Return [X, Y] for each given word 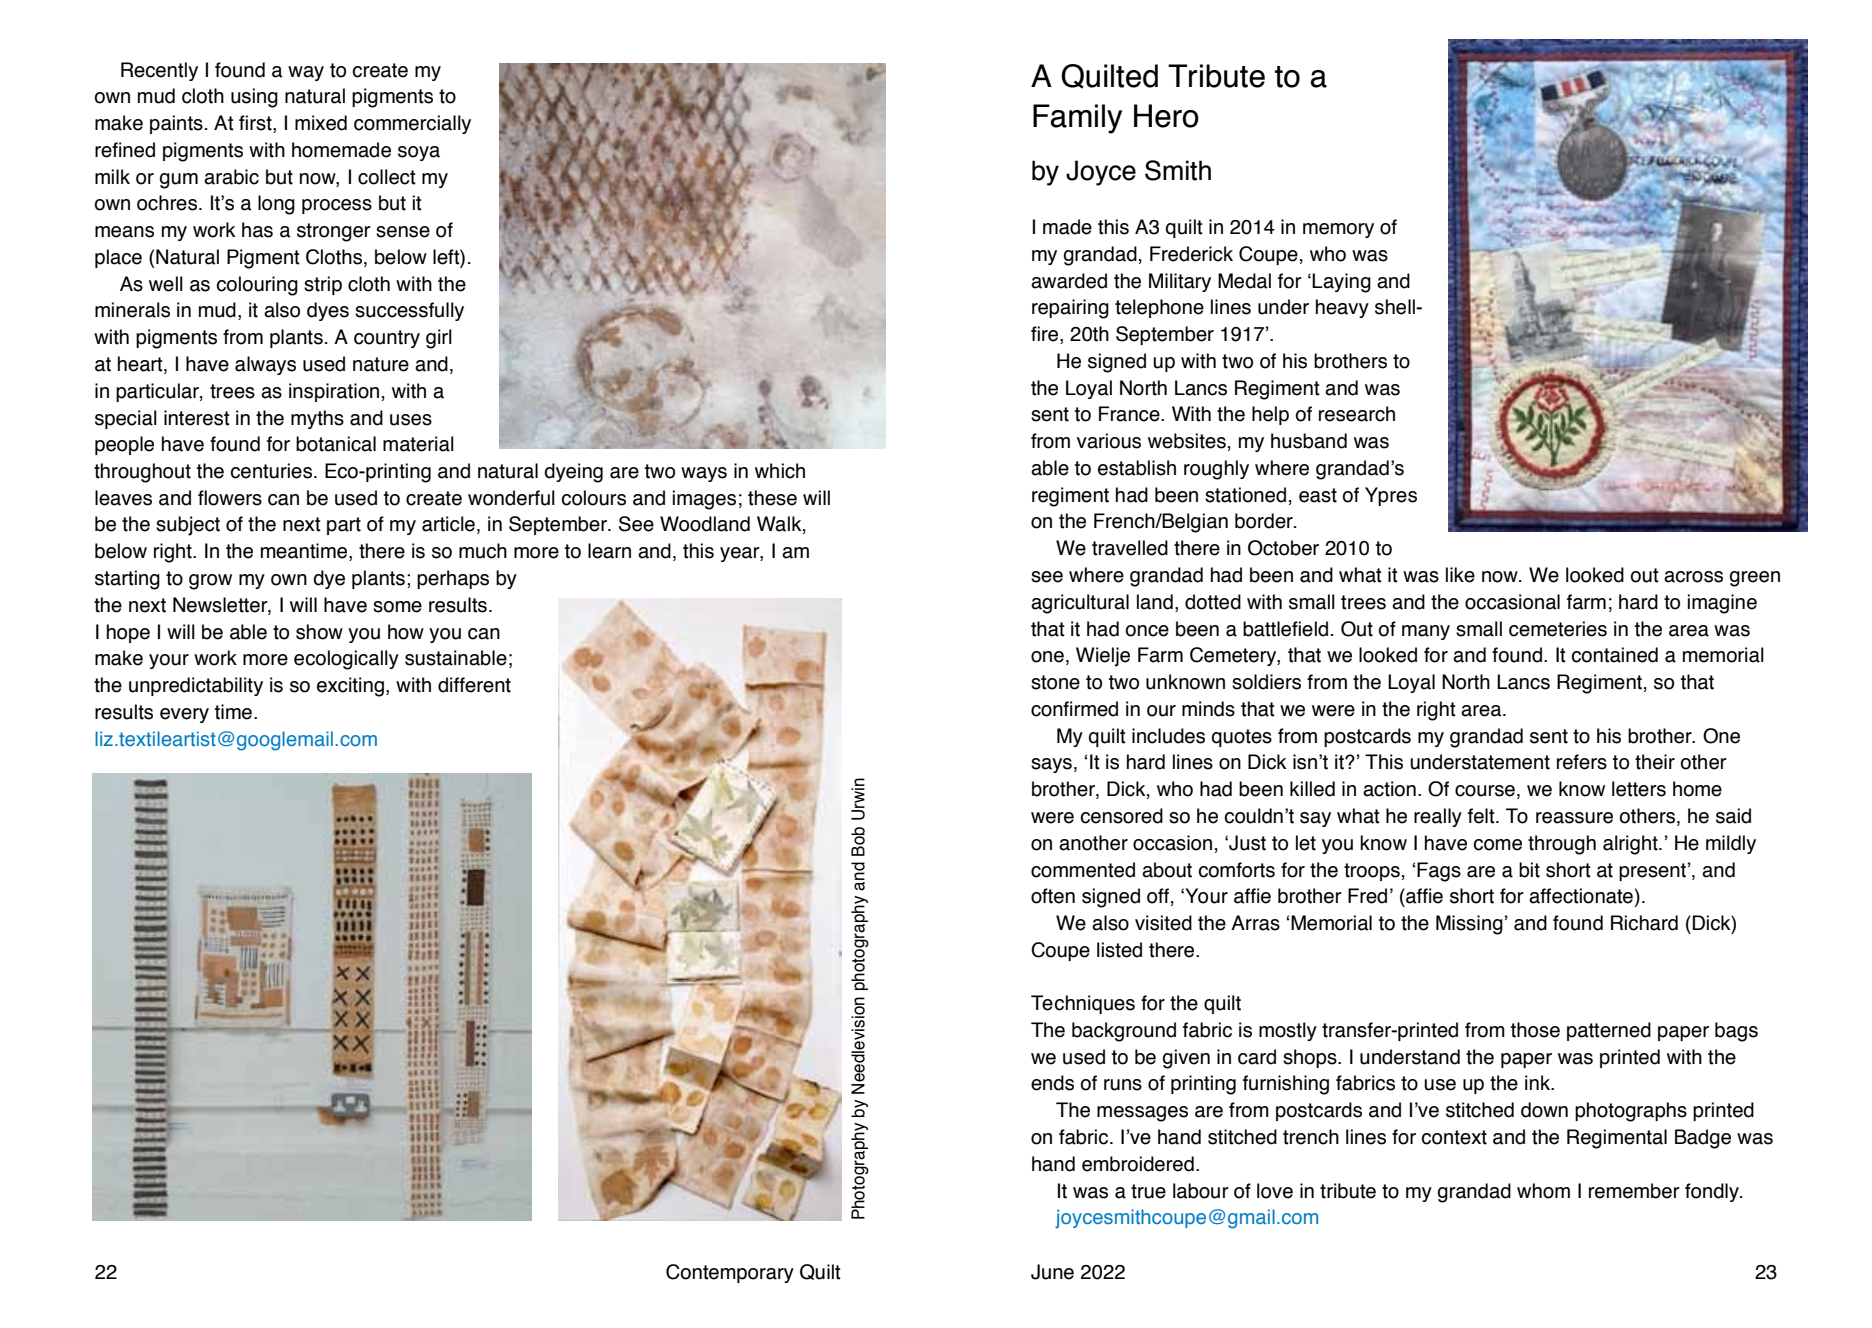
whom [1543, 1191]
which [780, 471]
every [184, 715]
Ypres [1391, 496]
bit [1529, 870]
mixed [321, 123]
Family [1077, 119]
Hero [1166, 116]
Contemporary [730, 1273]
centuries [271, 471]
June [1052, 1272]
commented [1083, 870]
